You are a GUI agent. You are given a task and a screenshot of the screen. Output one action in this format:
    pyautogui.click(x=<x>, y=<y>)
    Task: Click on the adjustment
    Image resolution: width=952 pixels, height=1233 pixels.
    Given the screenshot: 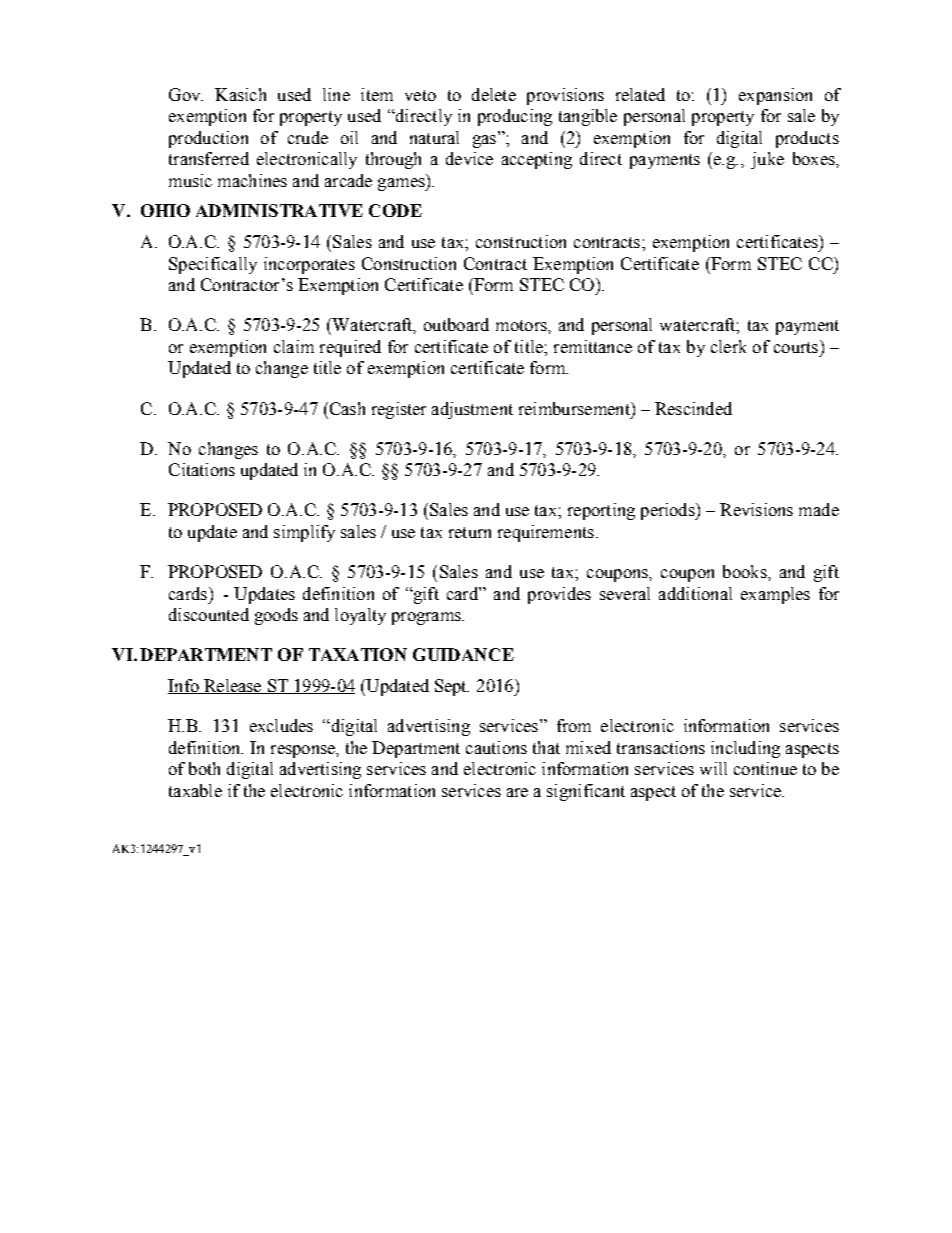 What is the action you would take?
    pyautogui.click(x=472, y=410)
